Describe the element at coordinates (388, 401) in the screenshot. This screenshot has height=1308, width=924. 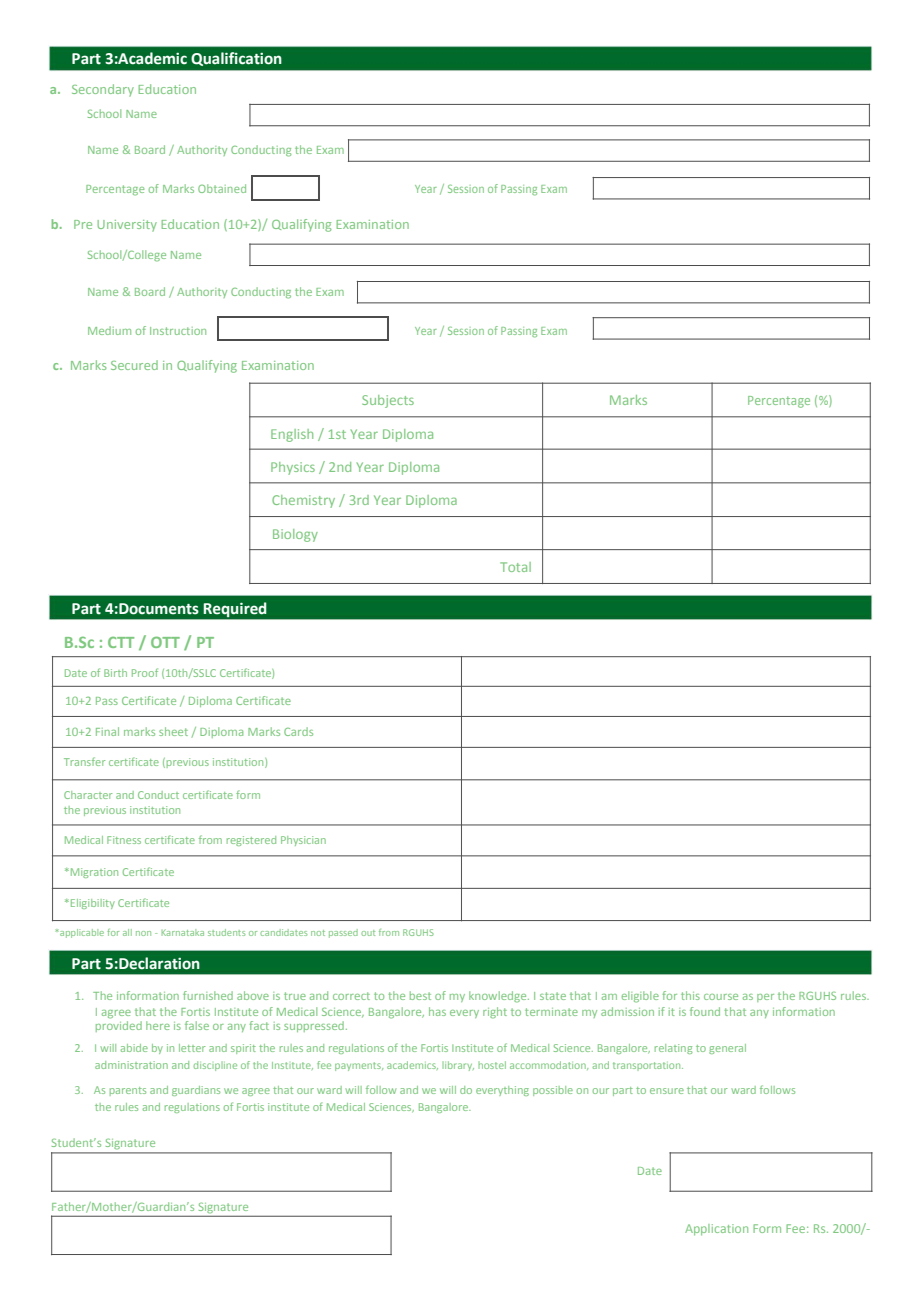
I see `Subjects` at that location.
